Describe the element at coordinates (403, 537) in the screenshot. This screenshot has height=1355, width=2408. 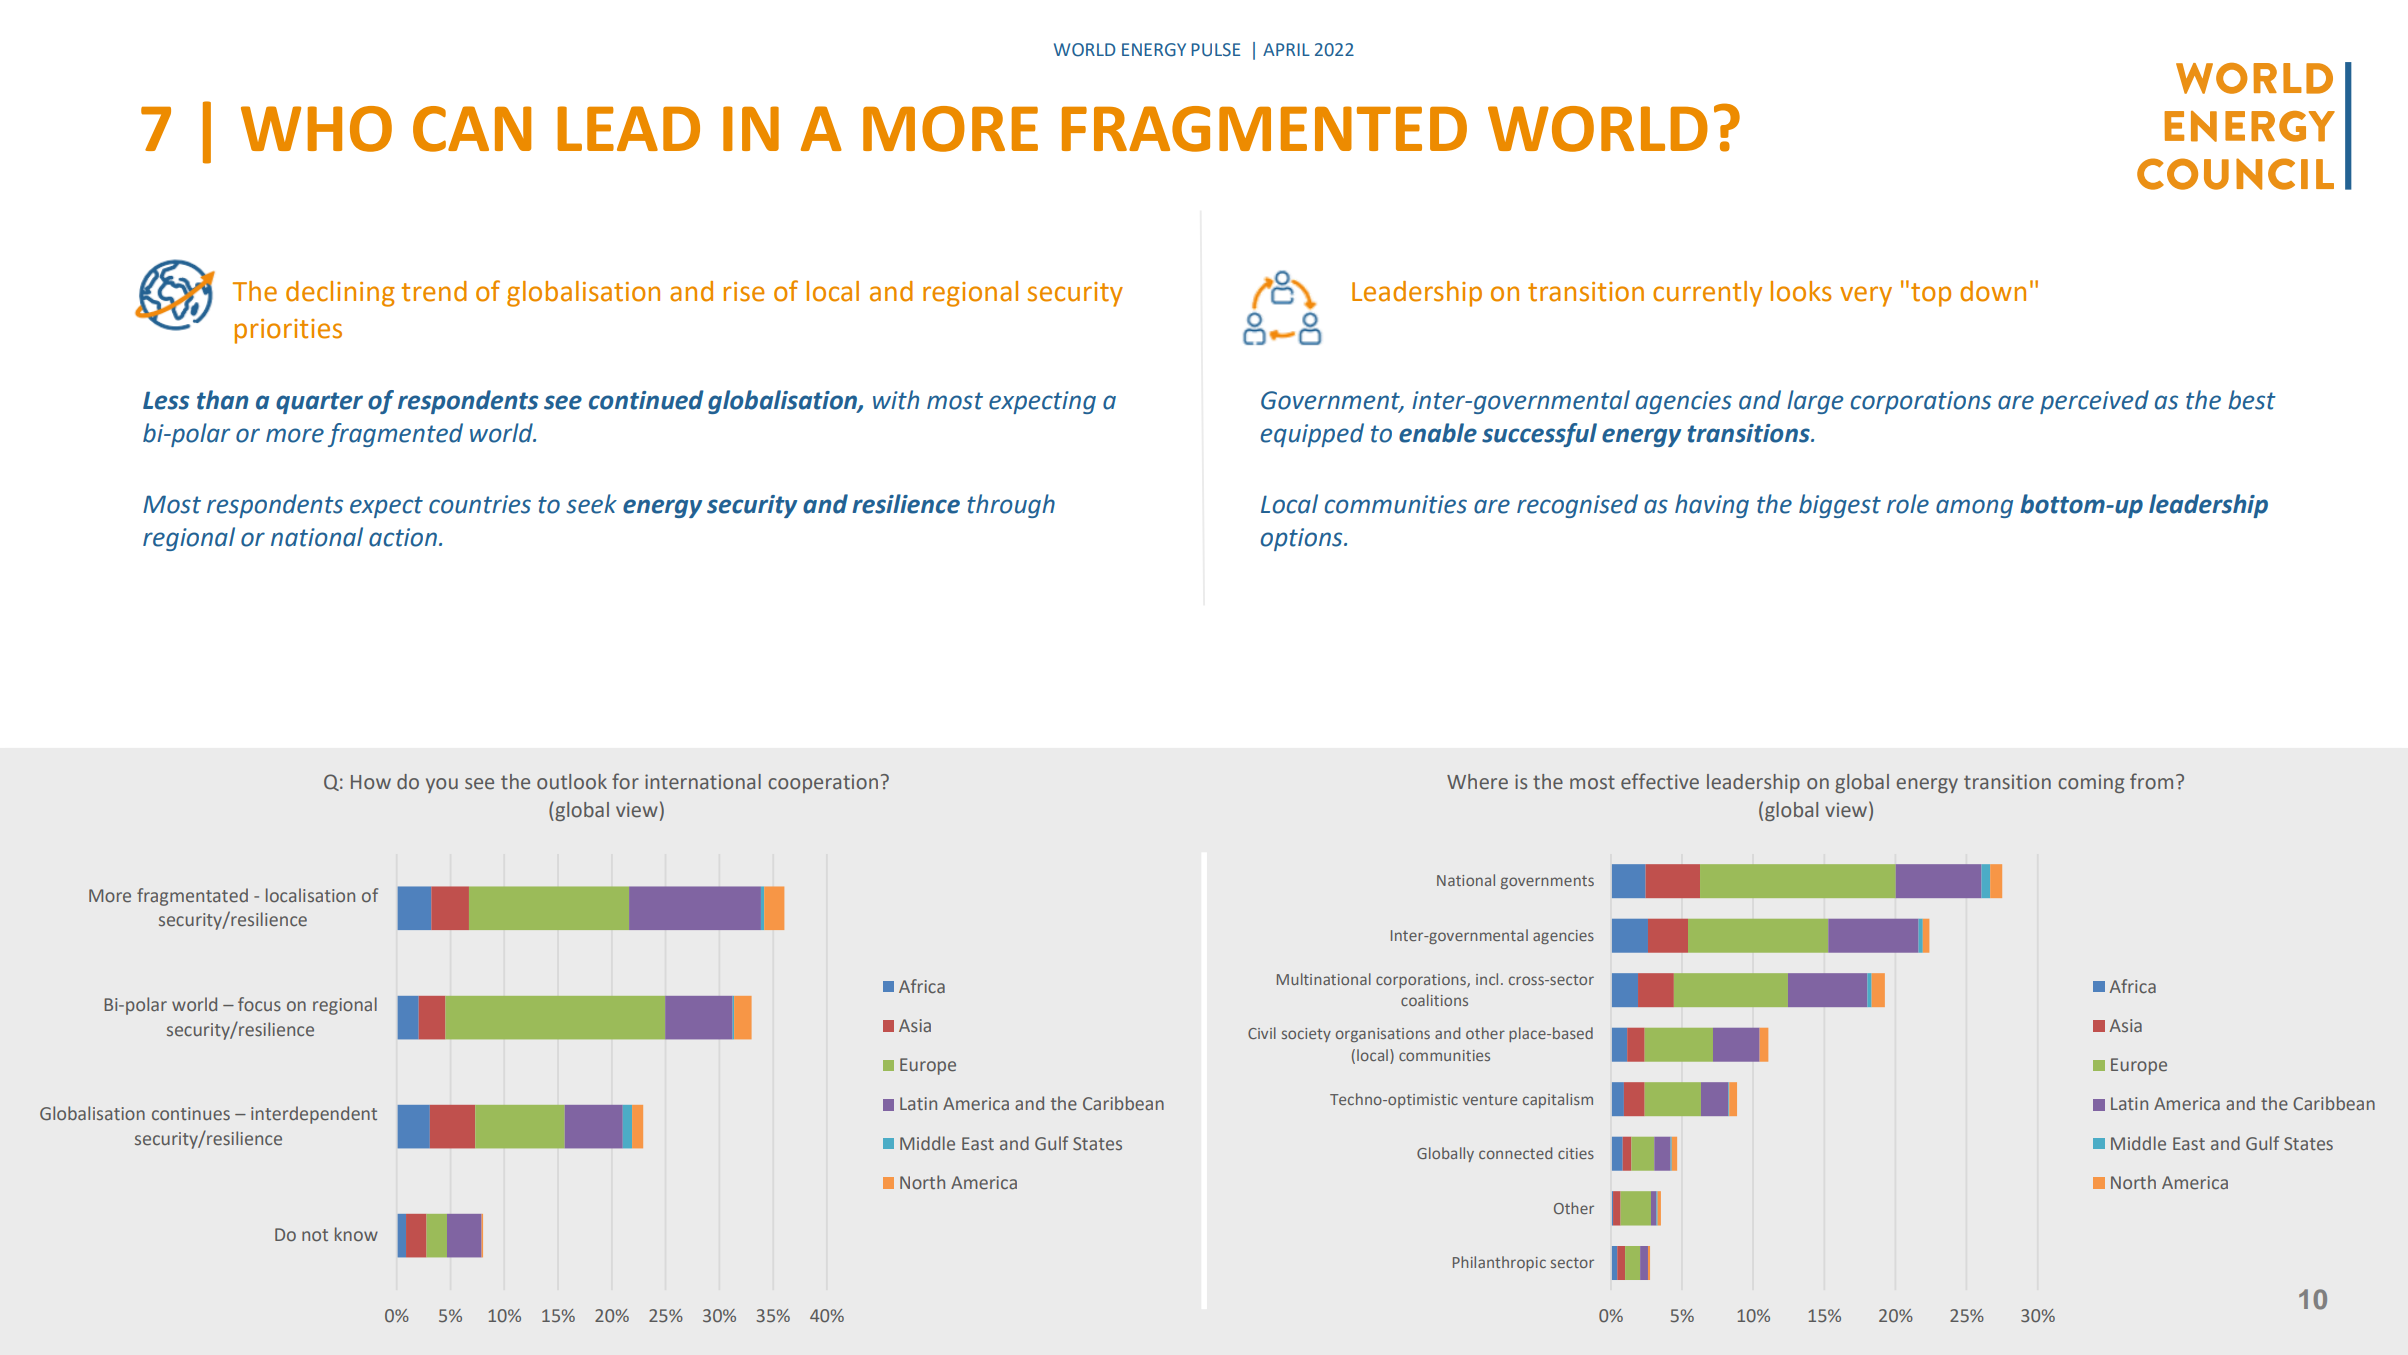
I see `action` at that location.
